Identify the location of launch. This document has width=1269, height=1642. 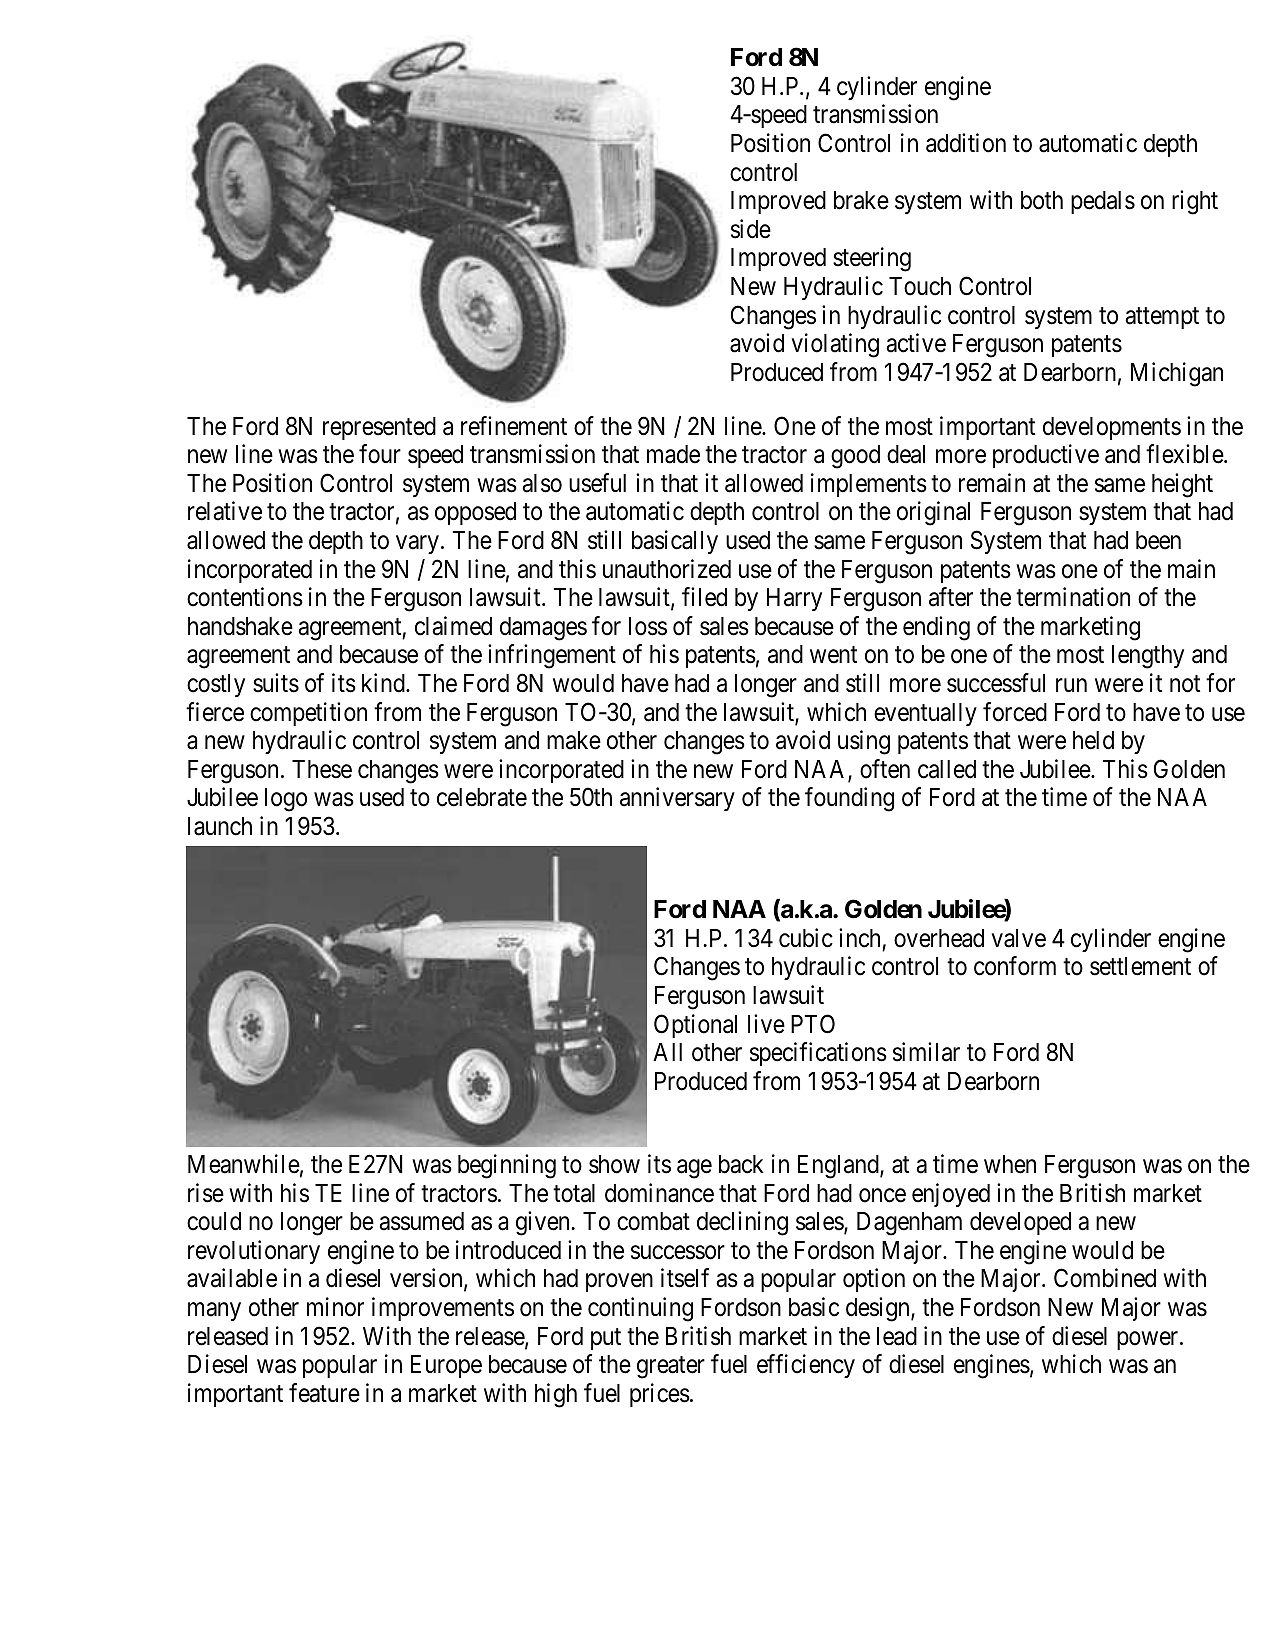
(220, 826).
